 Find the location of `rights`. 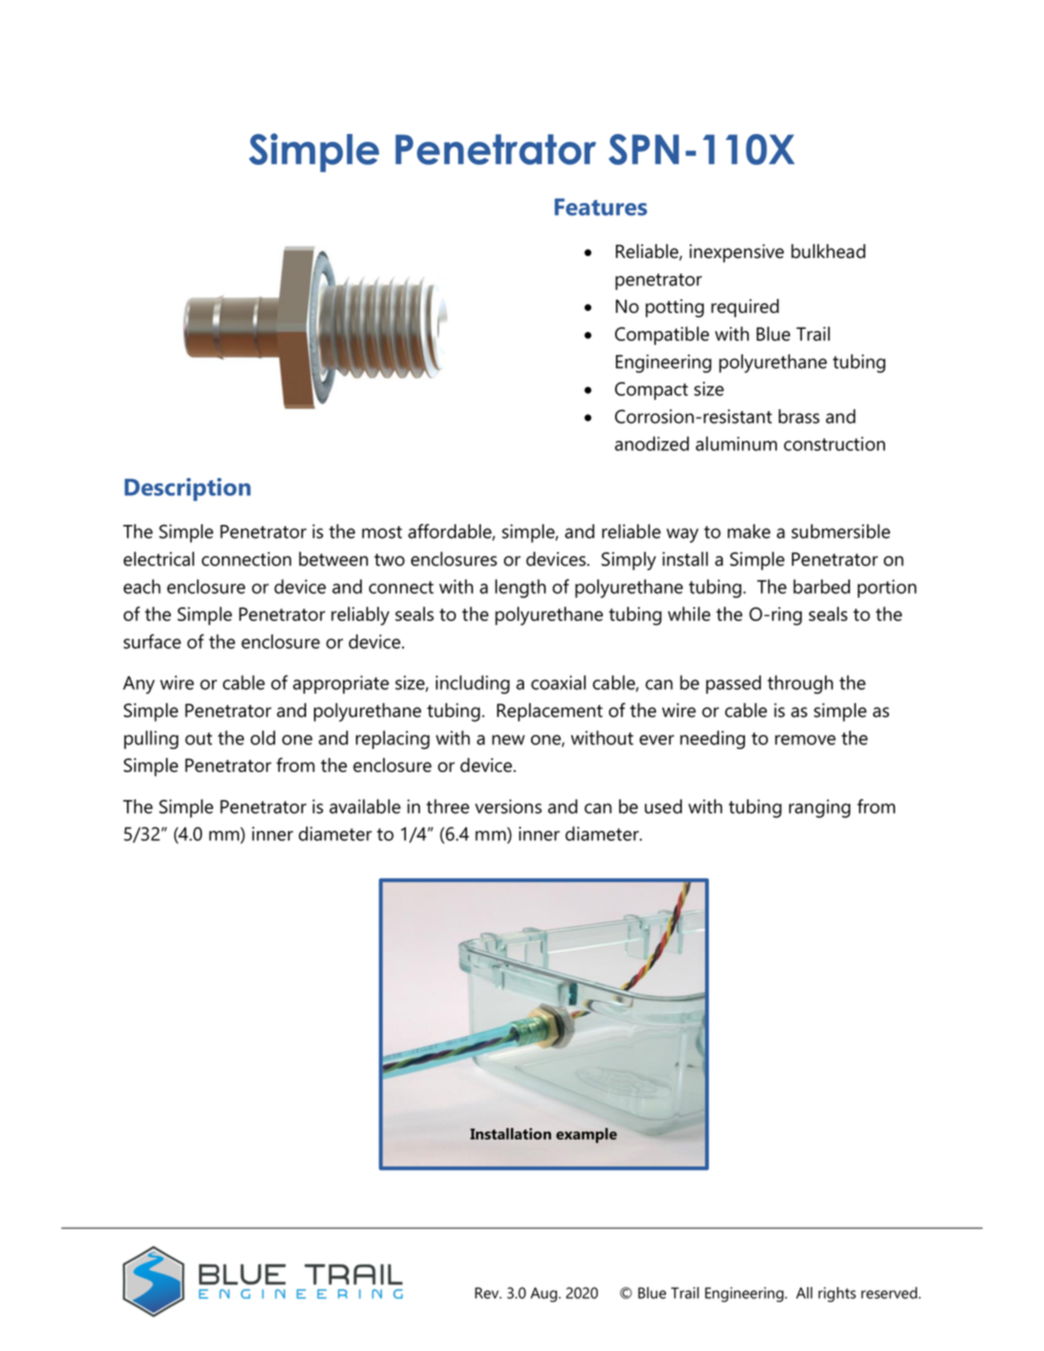

rights is located at coordinates (837, 1294).
